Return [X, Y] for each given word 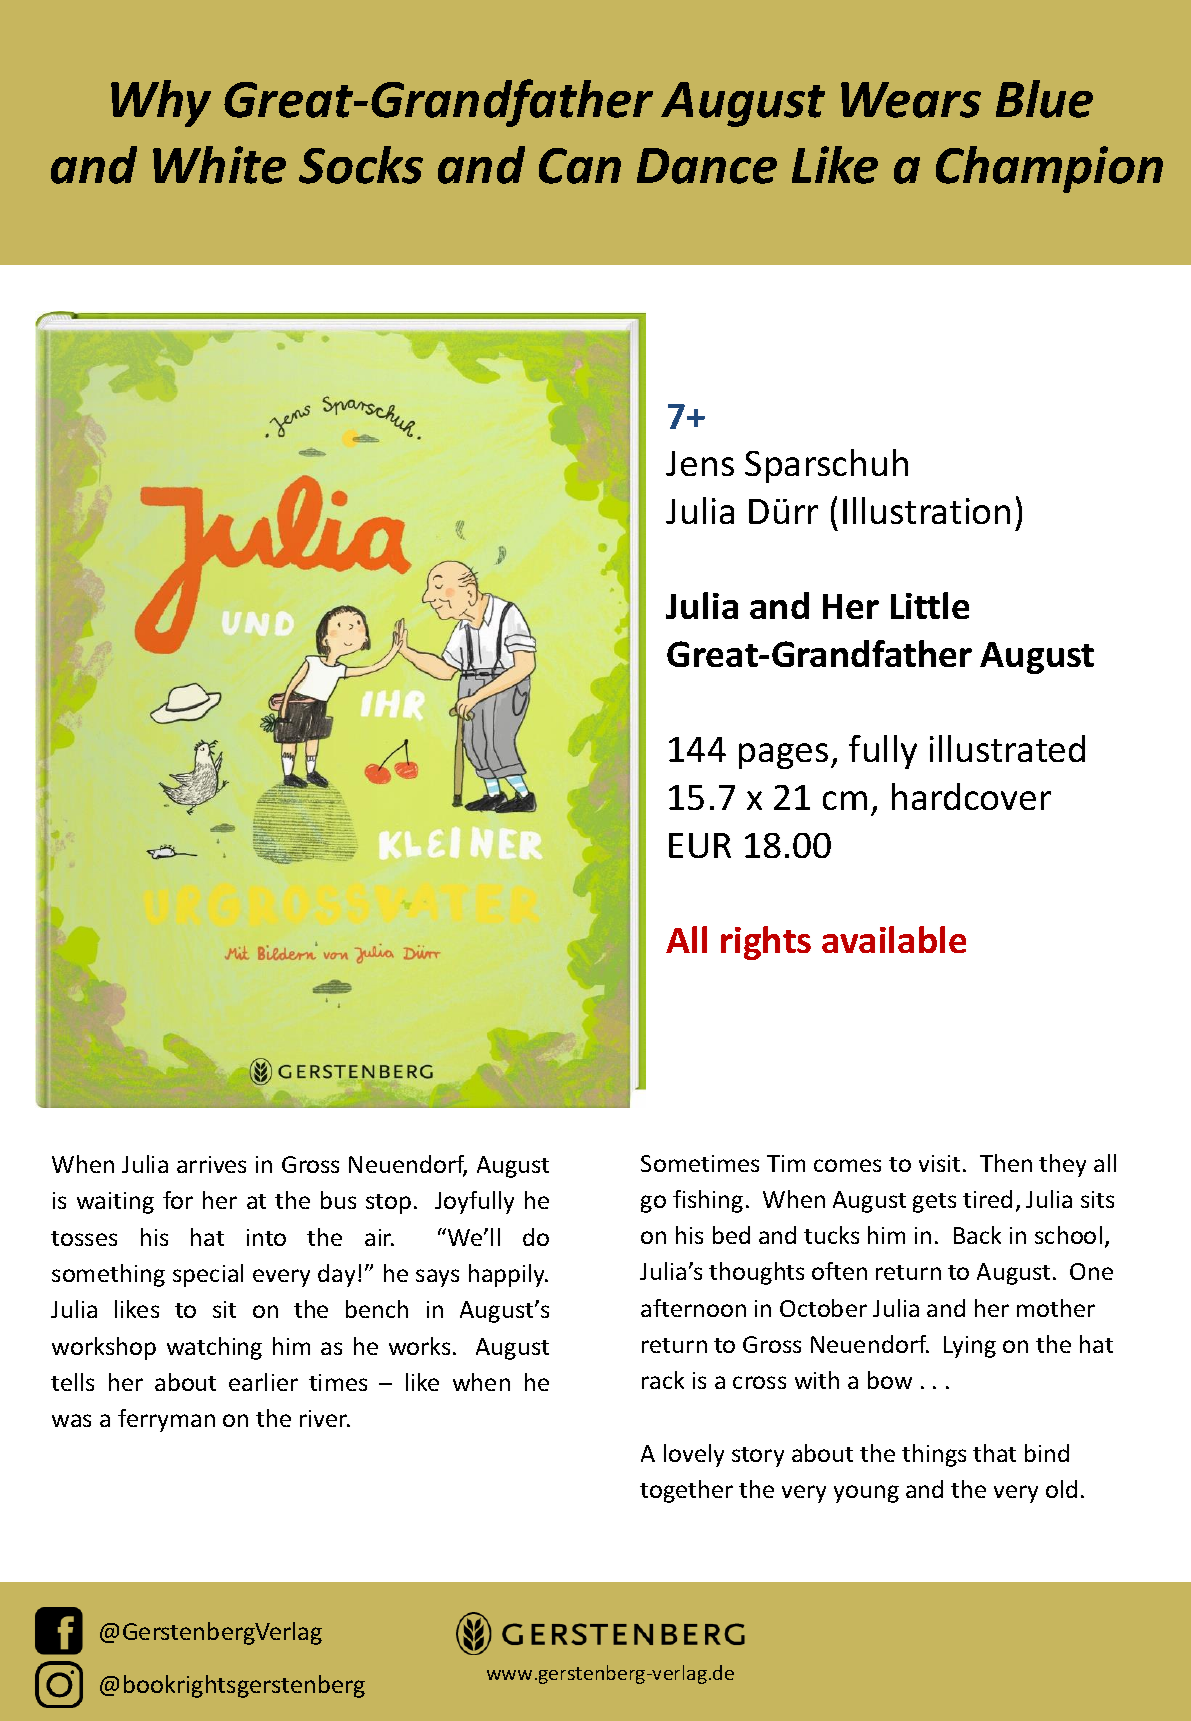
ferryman [166, 1420]
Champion [1049, 169]
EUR [700, 845]
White [219, 165]
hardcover [971, 796]
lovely [694, 1455]
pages [783, 756]
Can [580, 166]
